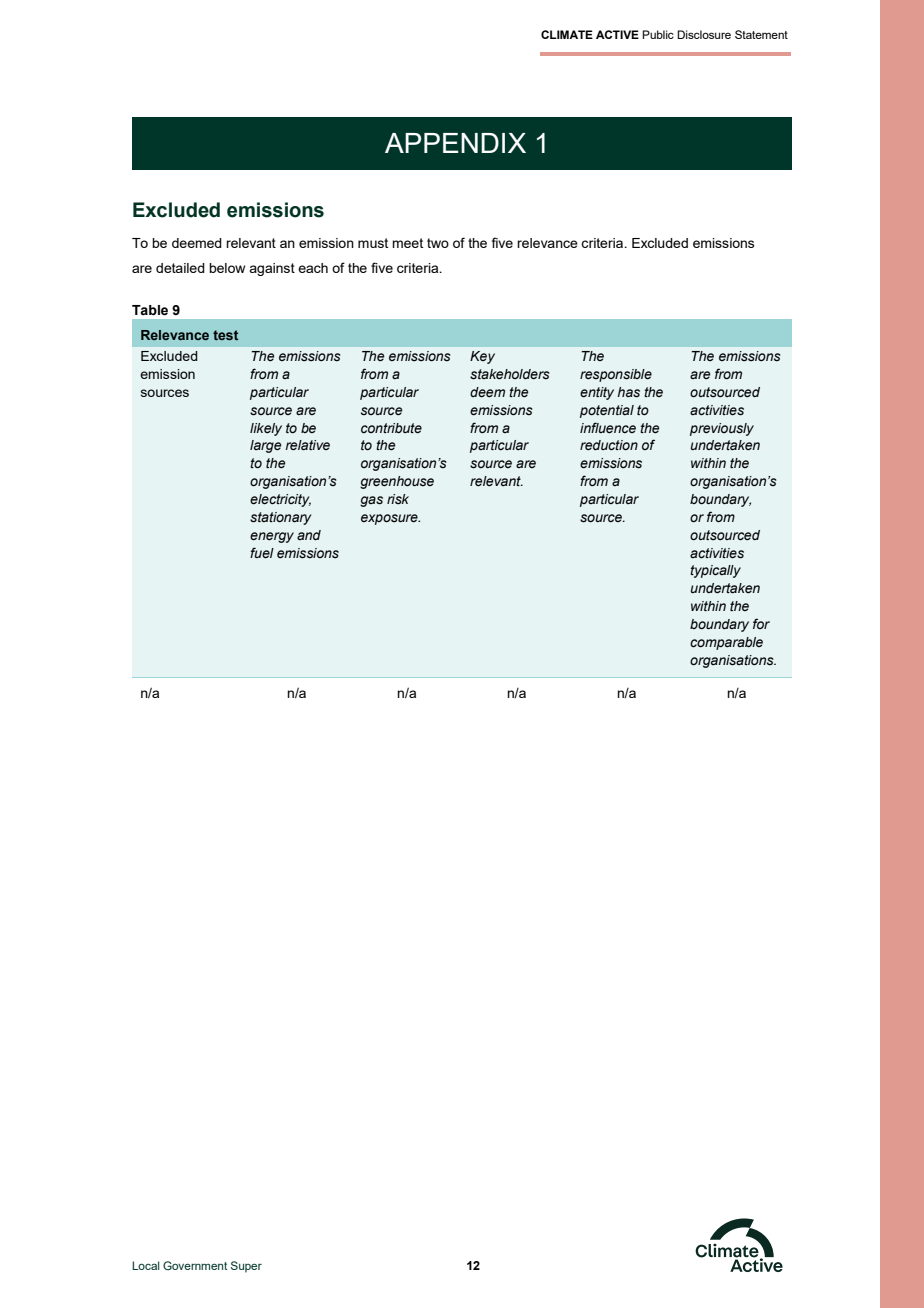 The image size is (924, 1308). Describe the element at coordinates (265, 446) in the image. I see `large` at that location.
